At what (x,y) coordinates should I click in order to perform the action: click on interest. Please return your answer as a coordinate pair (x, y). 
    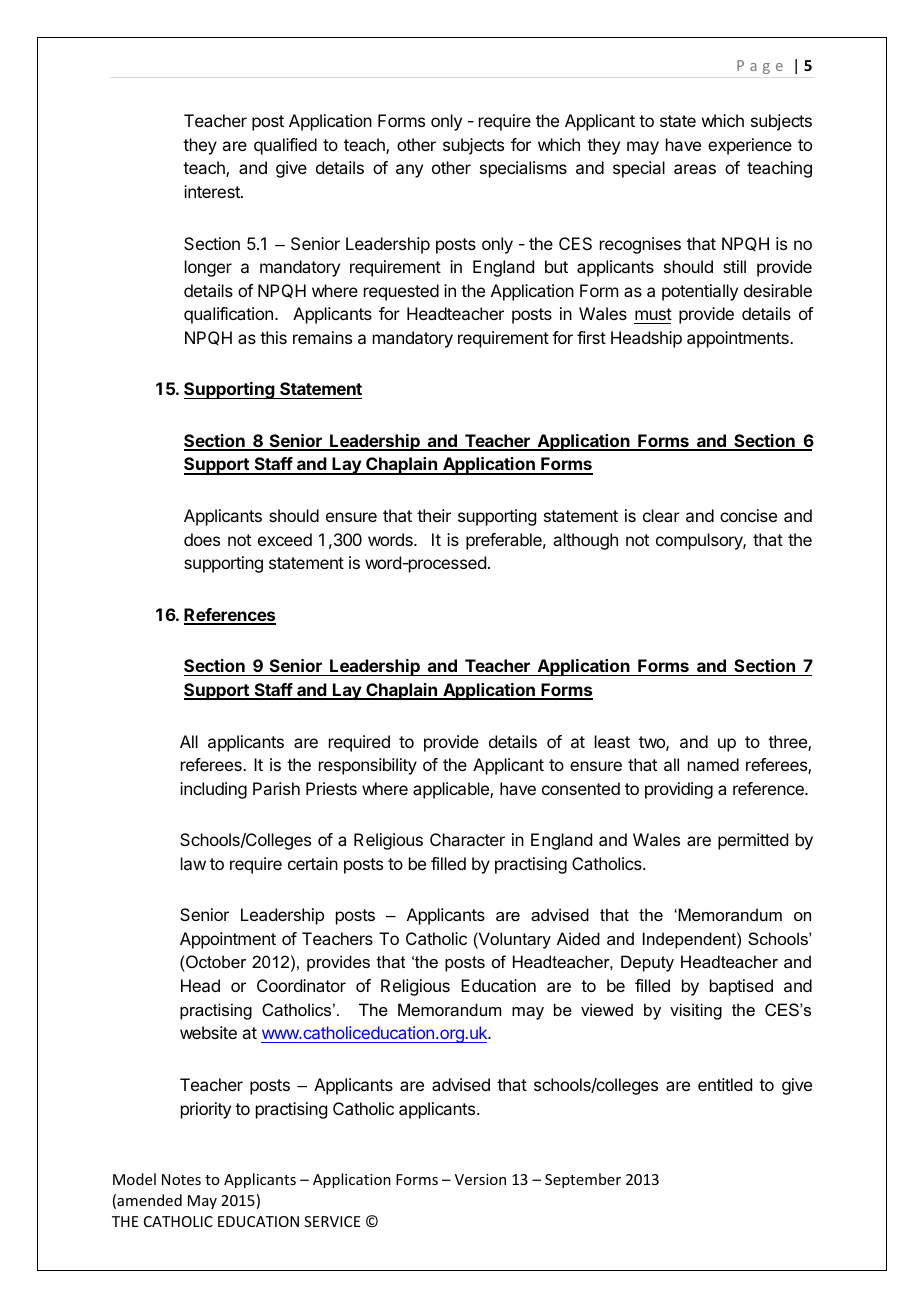
    Looking at the image, I should click on (213, 191).
